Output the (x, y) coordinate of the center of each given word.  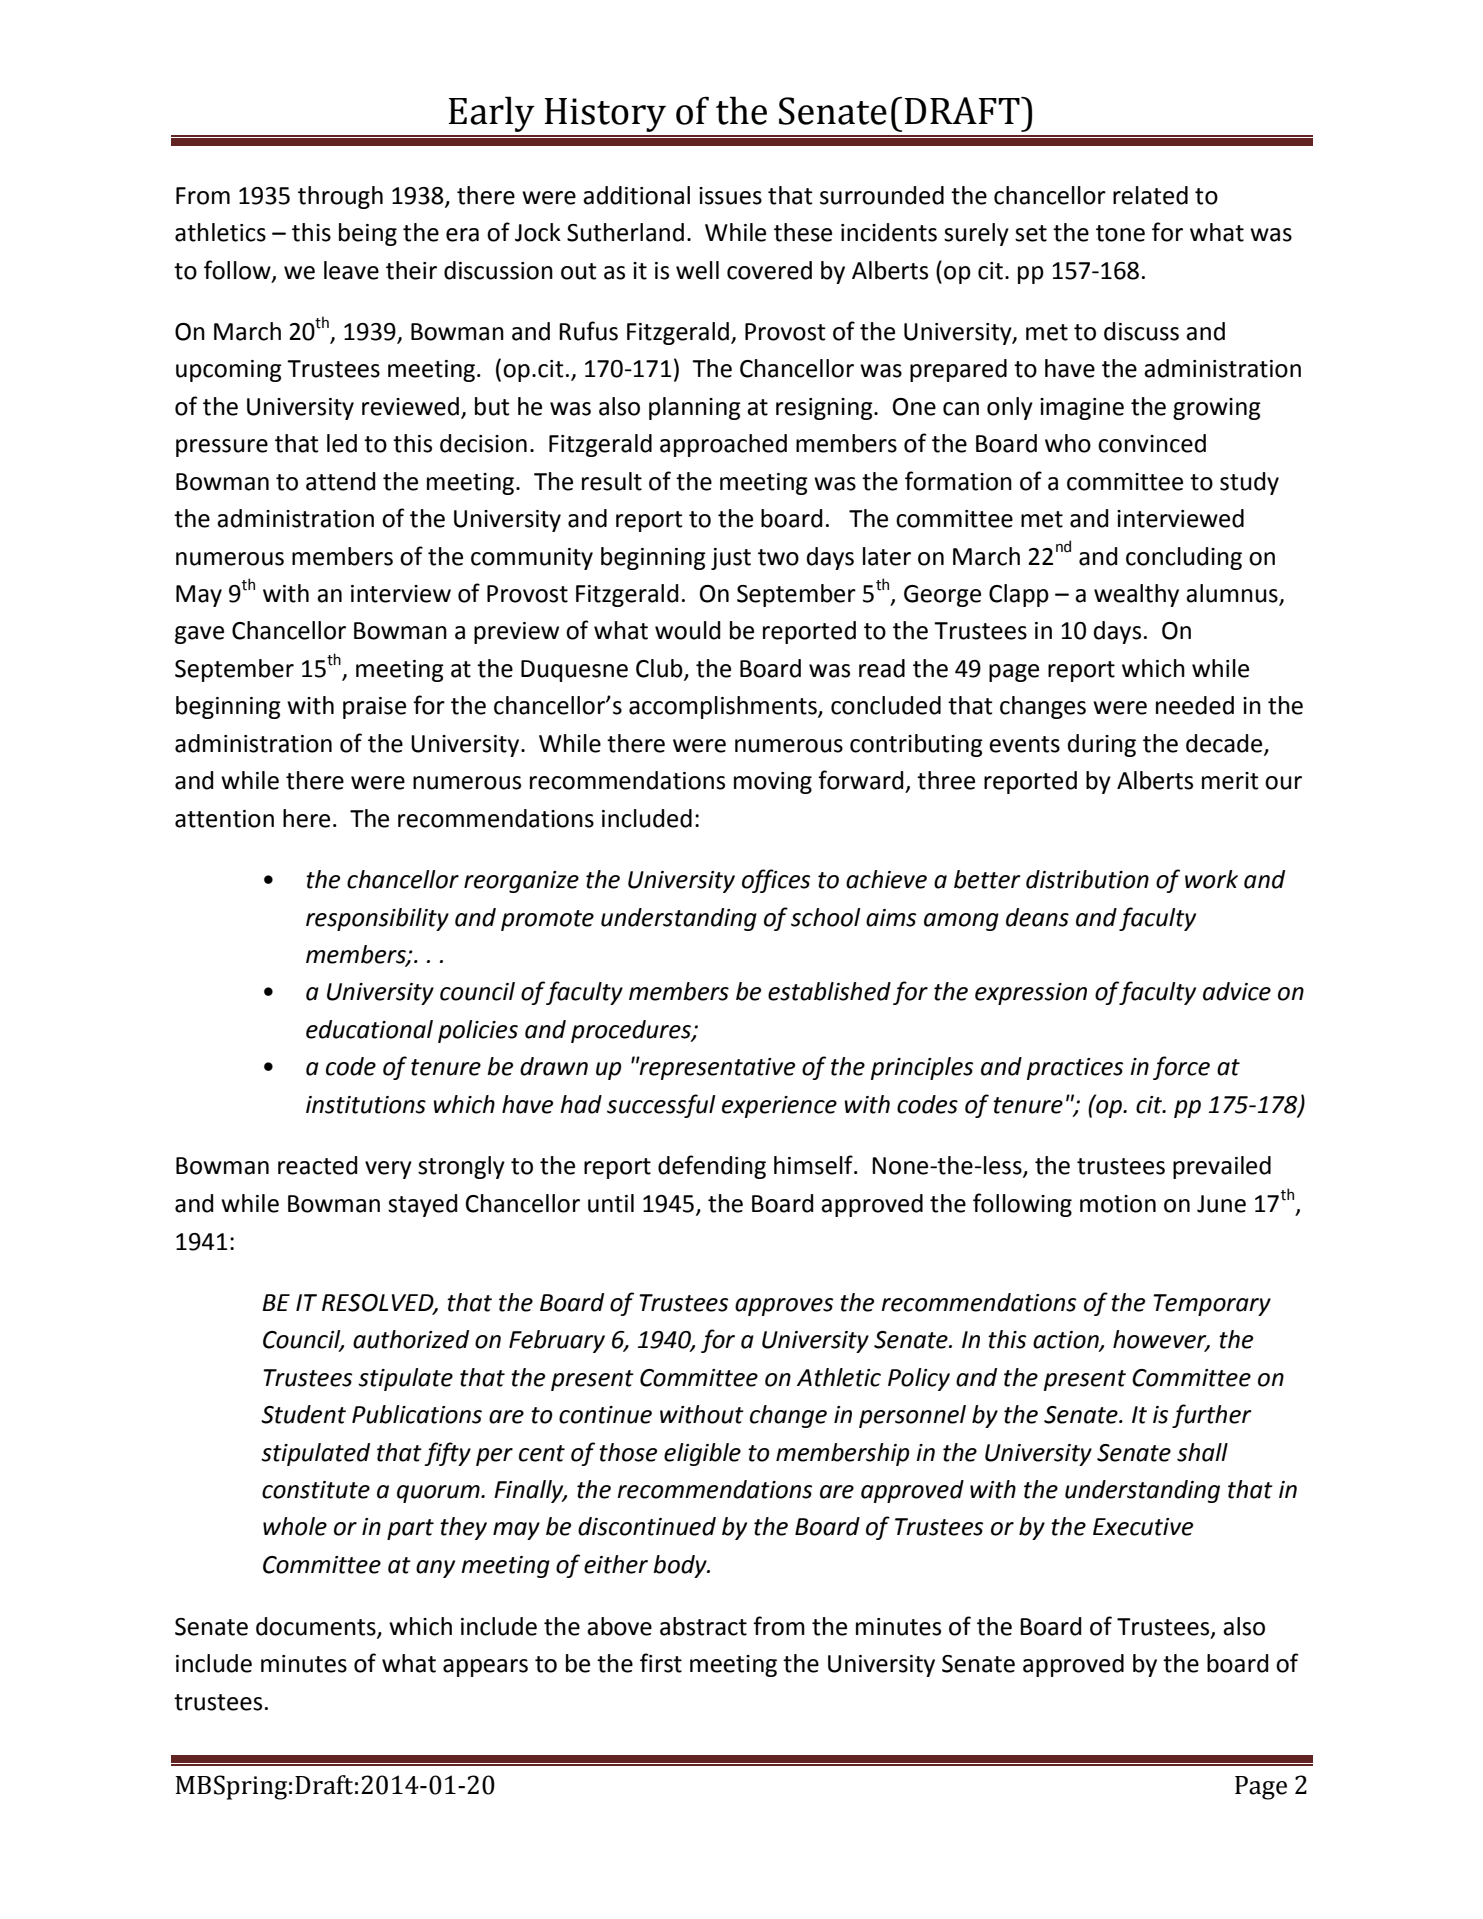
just (731, 559)
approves (784, 1307)
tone (1120, 233)
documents (317, 1627)
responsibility (377, 919)
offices (776, 881)
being (368, 234)
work (1211, 879)
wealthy (1136, 595)
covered (769, 270)
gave (199, 635)
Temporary (1212, 1305)
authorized (411, 1339)
